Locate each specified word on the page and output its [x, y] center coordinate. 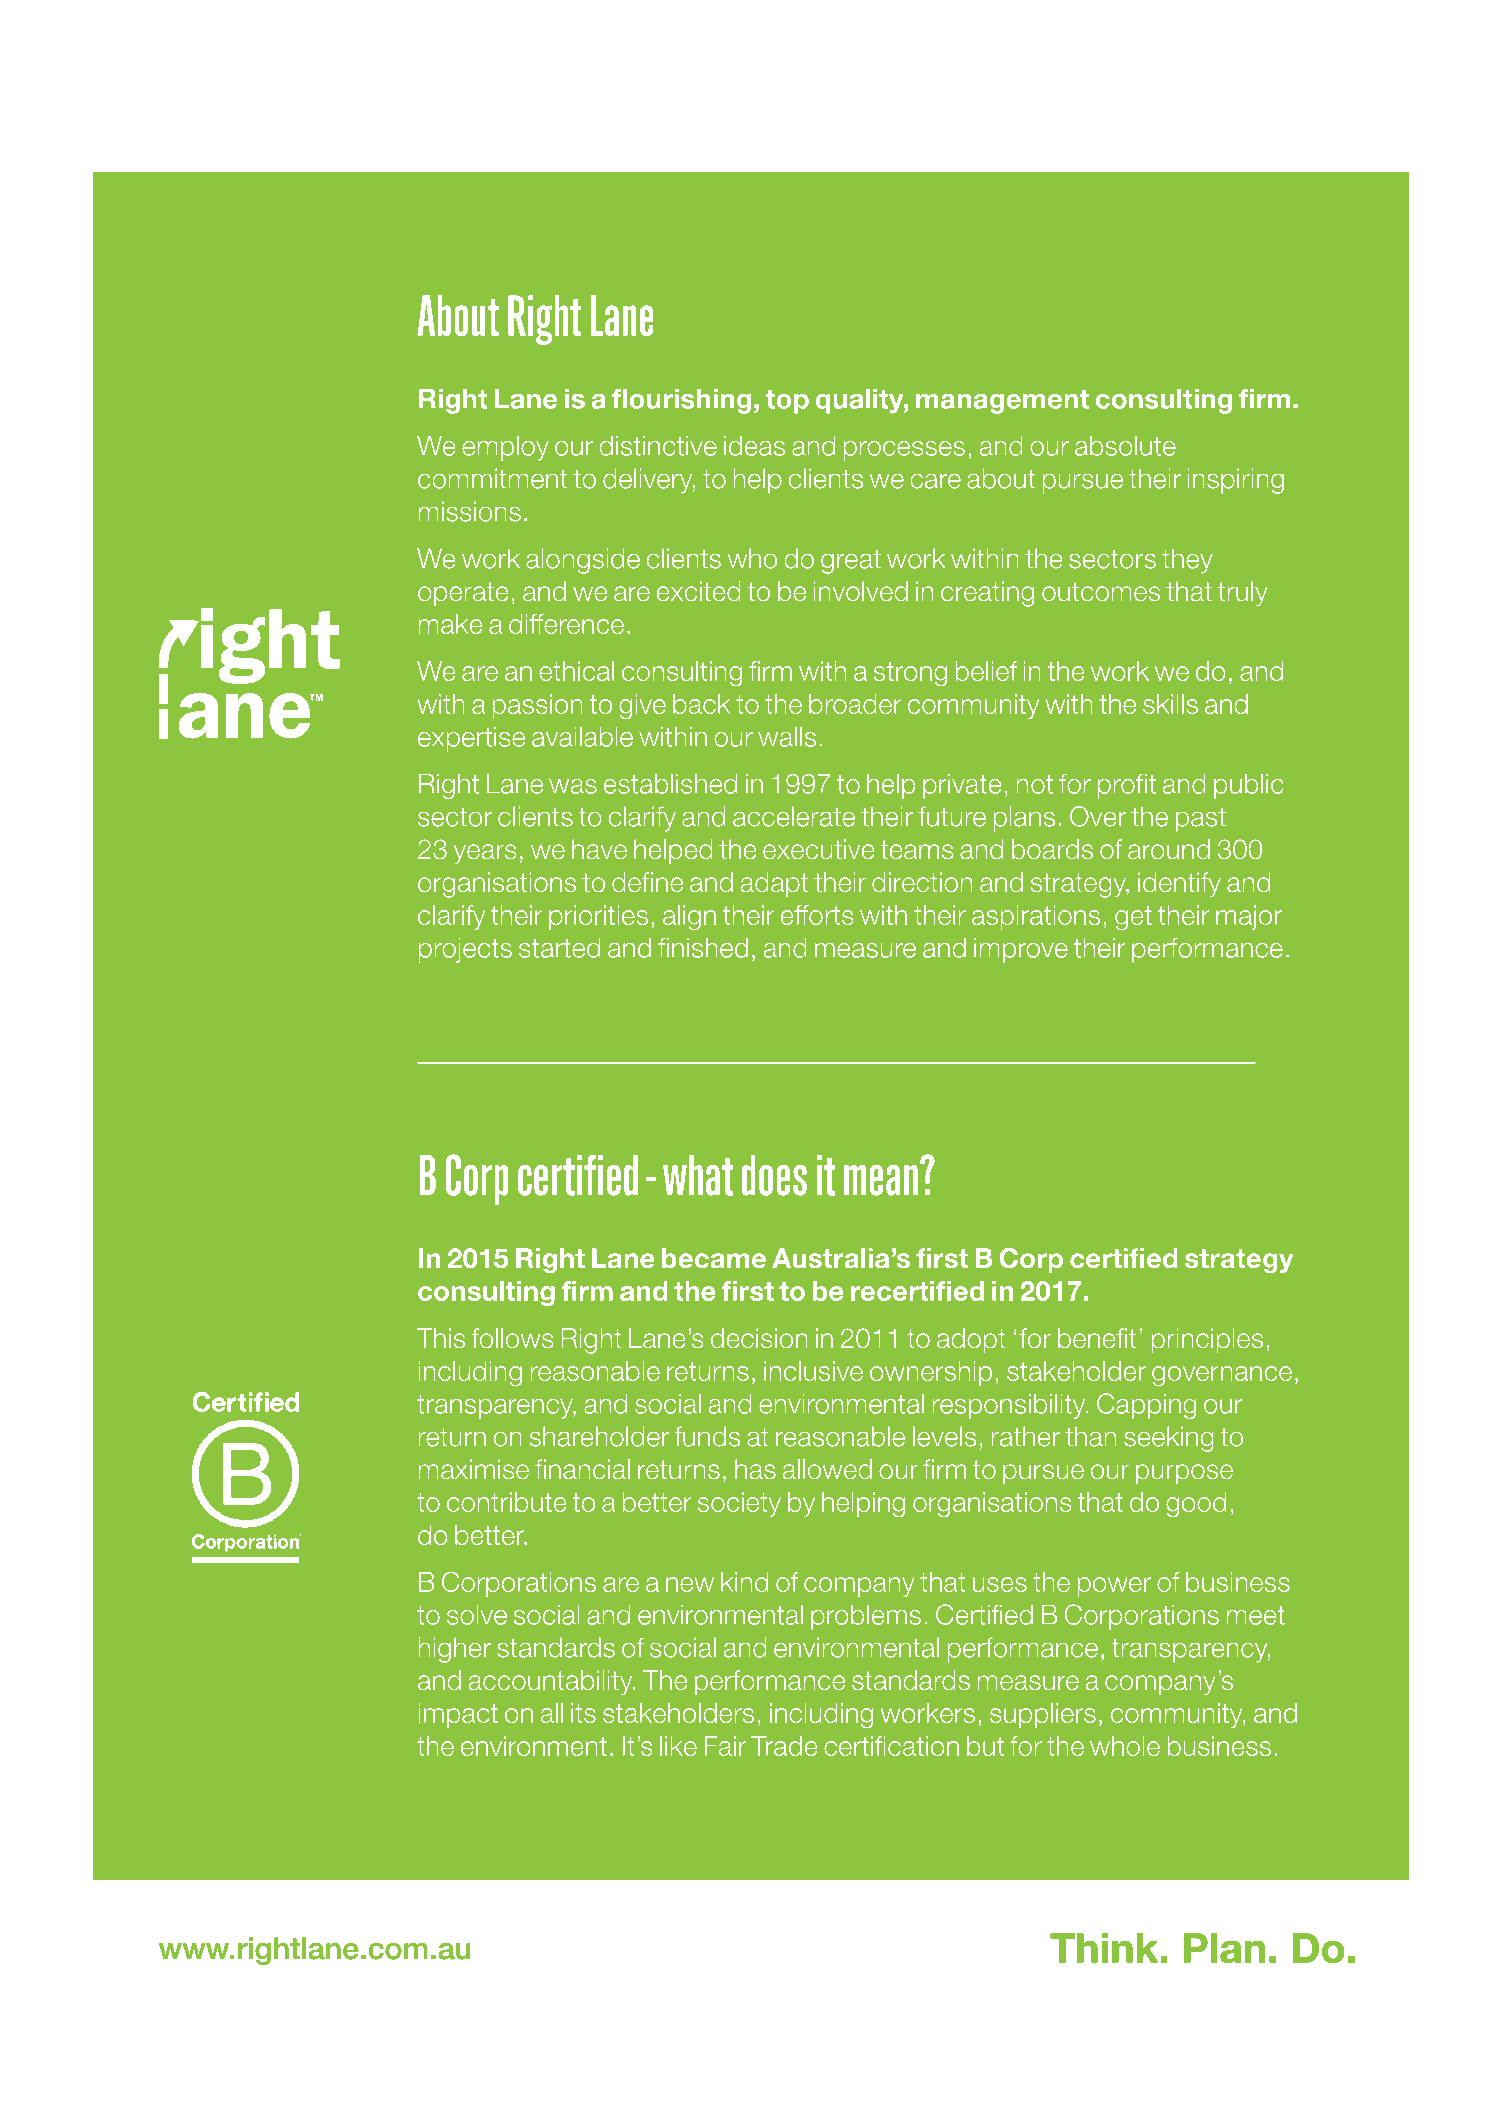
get [1133, 918]
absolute [1125, 446]
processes [904, 451]
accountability [552, 1682]
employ [505, 448]
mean [881, 1180]
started [559, 948]
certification [891, 1746]
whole [1125, 1746]
